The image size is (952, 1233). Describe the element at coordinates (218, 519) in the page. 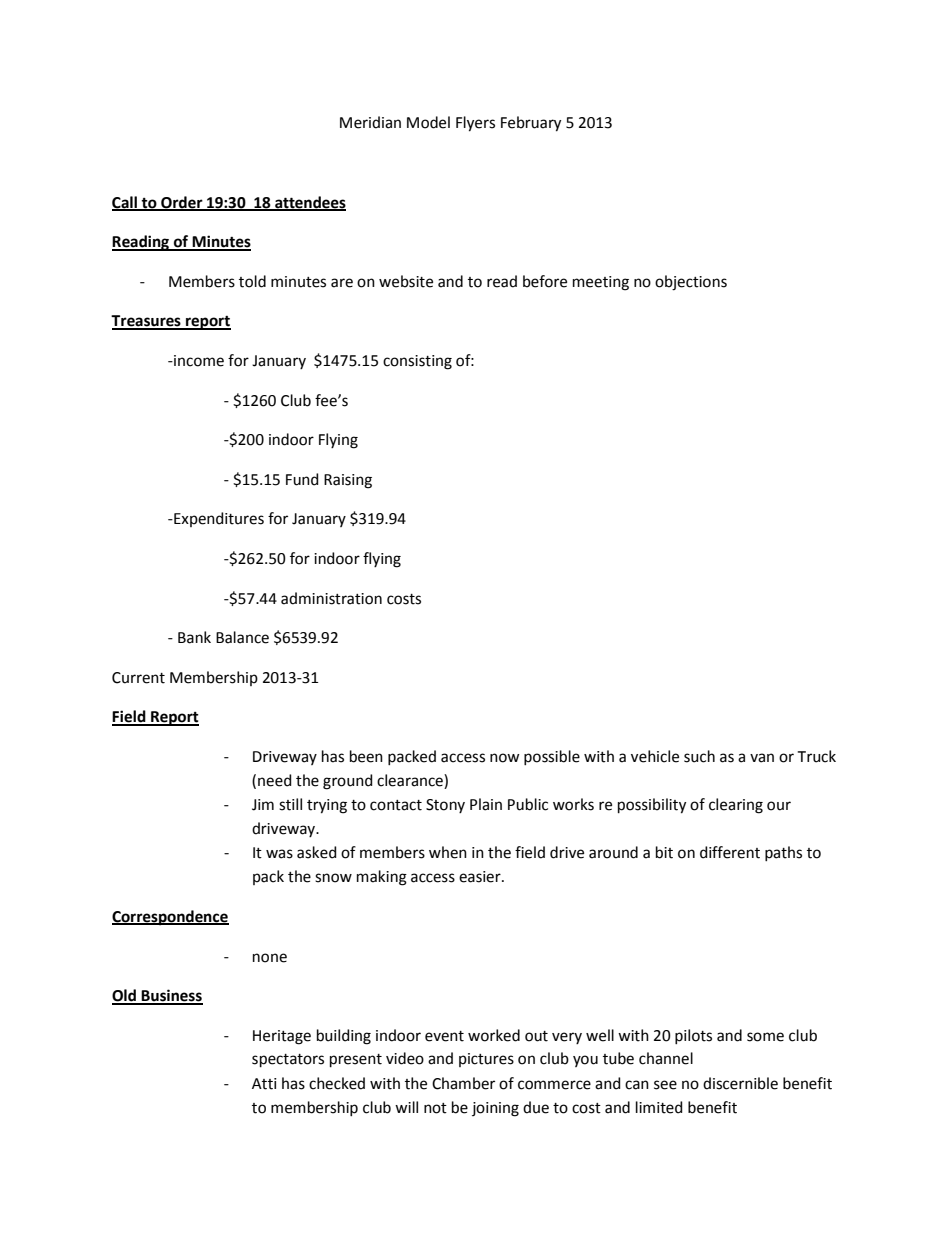

I see `Expenditures` at that location.
